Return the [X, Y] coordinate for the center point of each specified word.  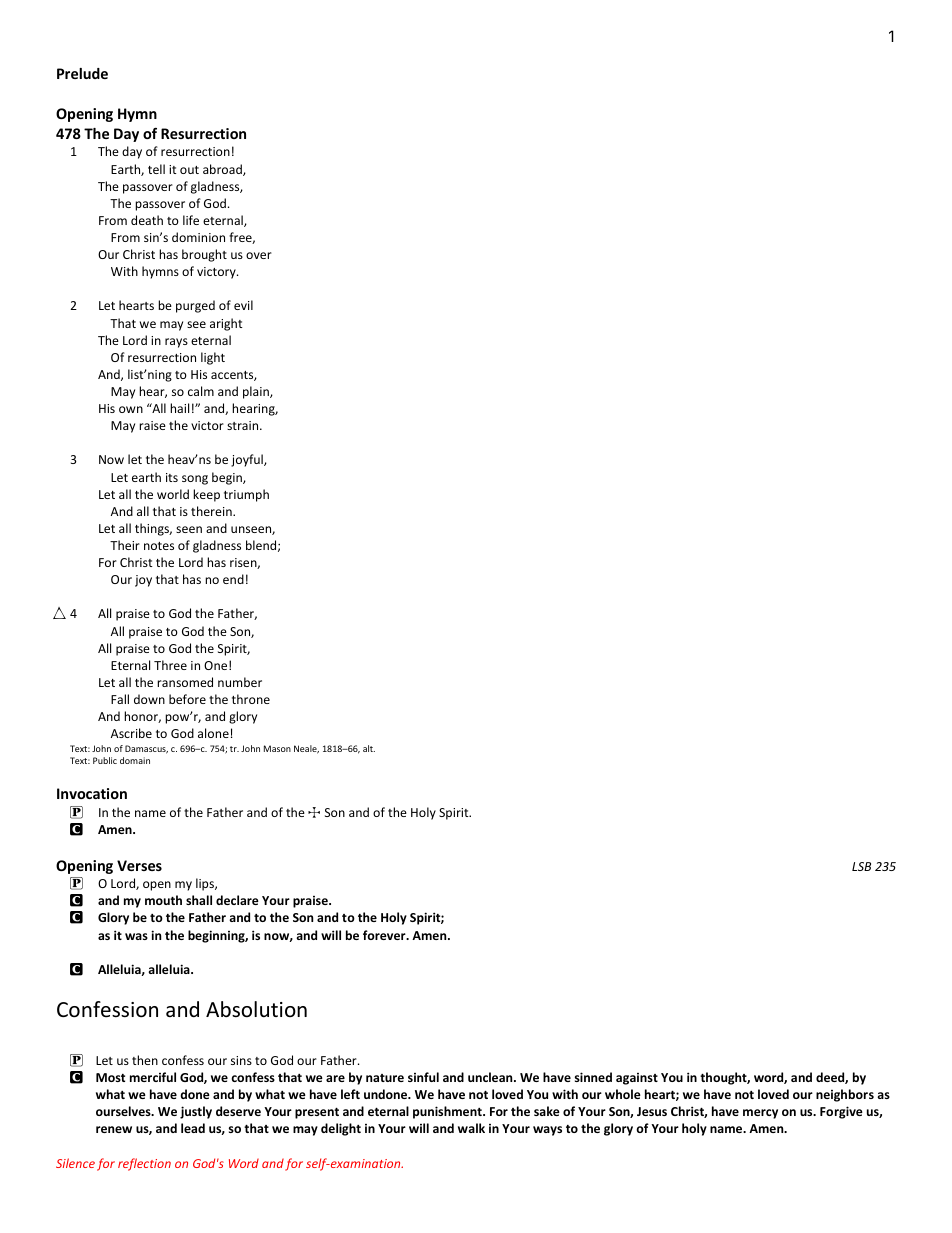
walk [471, 1128]
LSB [861, 866]
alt [369, 748]
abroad [223, 170]
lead [193, 1128]
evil [243, 305]
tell [156, 169]
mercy [760, 1114]
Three [170, 665]
